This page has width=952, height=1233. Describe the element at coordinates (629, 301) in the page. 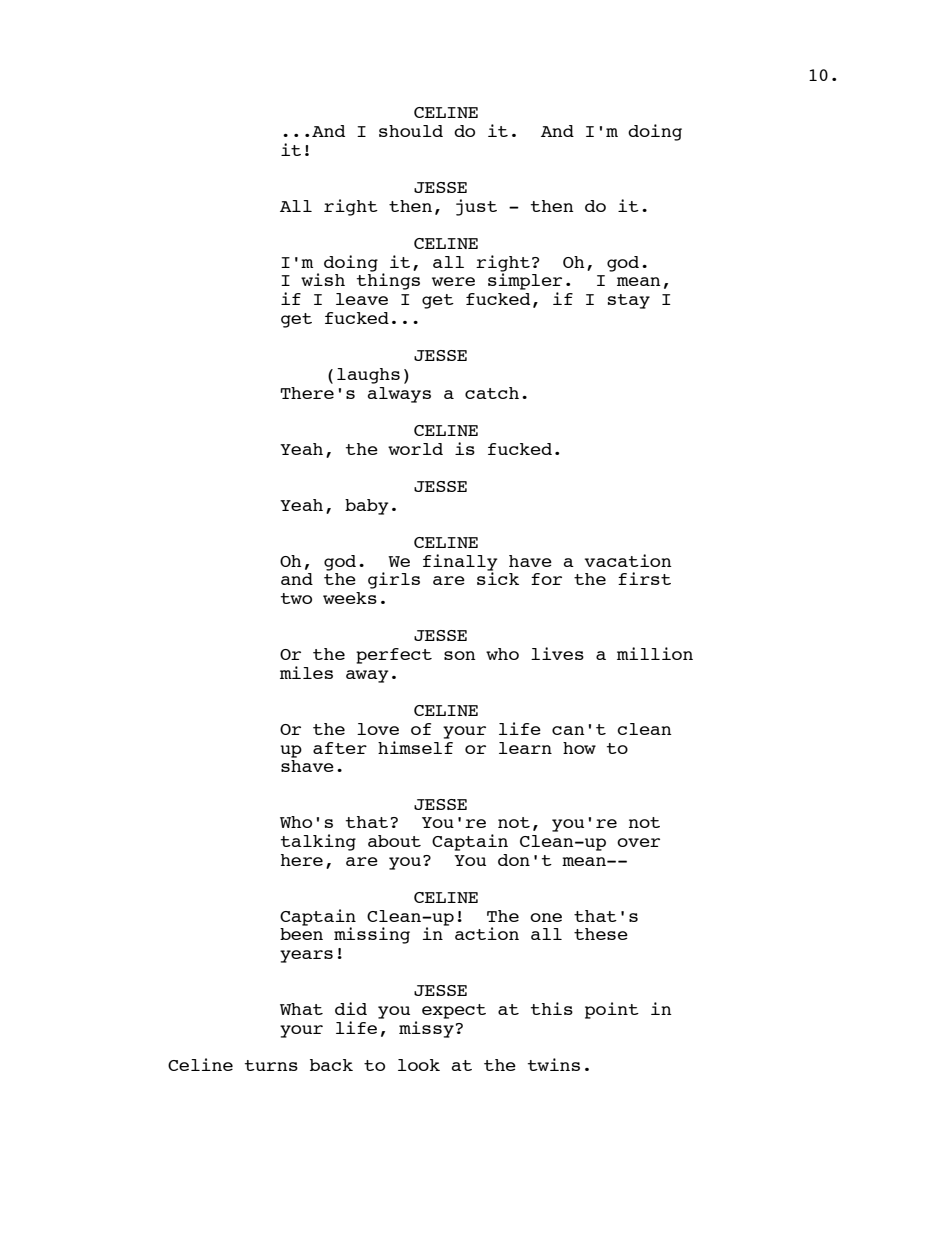

I see `stay` at that location.
